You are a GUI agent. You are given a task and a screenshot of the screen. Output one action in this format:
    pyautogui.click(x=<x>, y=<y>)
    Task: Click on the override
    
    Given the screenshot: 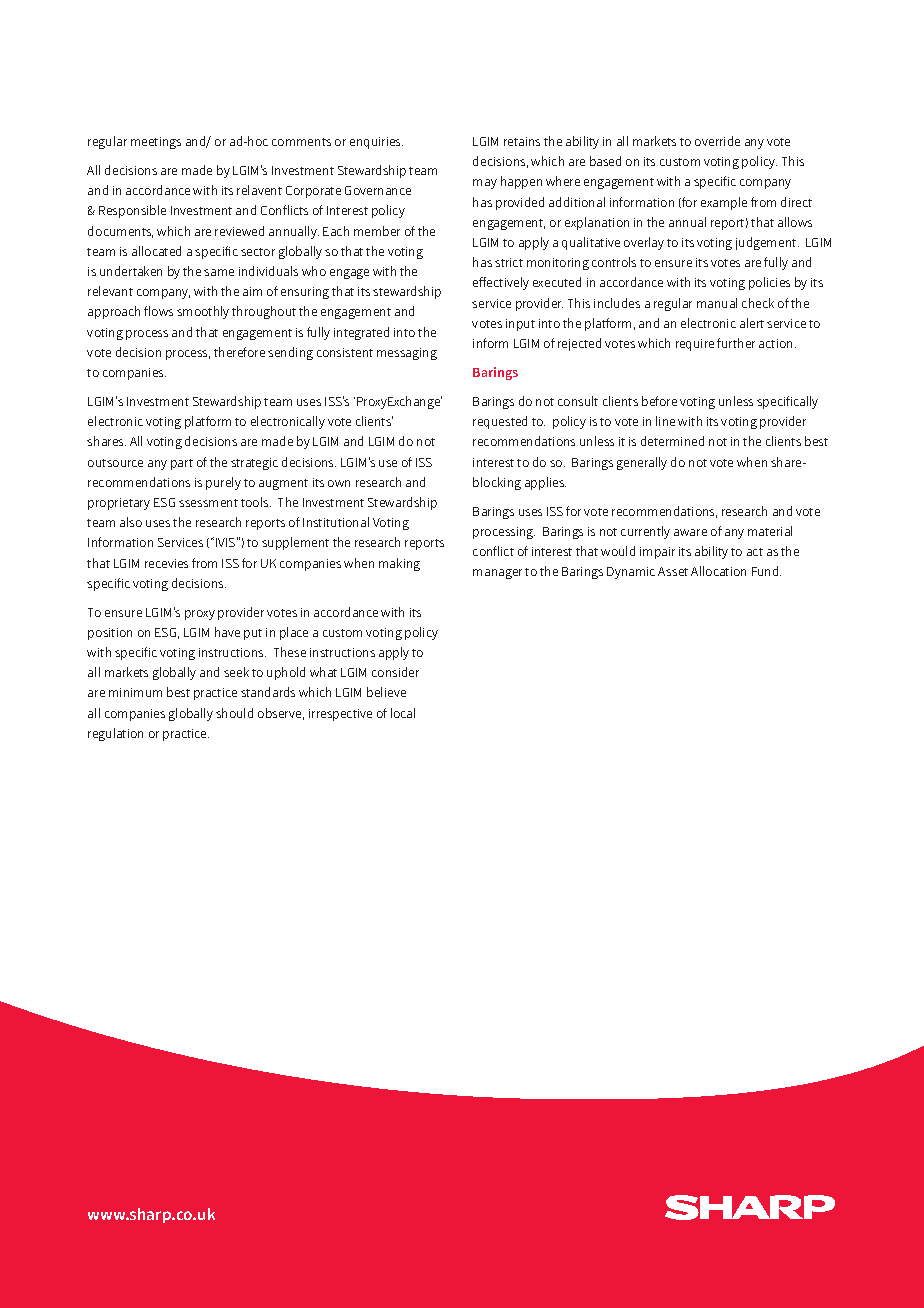 What is the action you would take?
    pyautogui.click(x=717, y=141)
